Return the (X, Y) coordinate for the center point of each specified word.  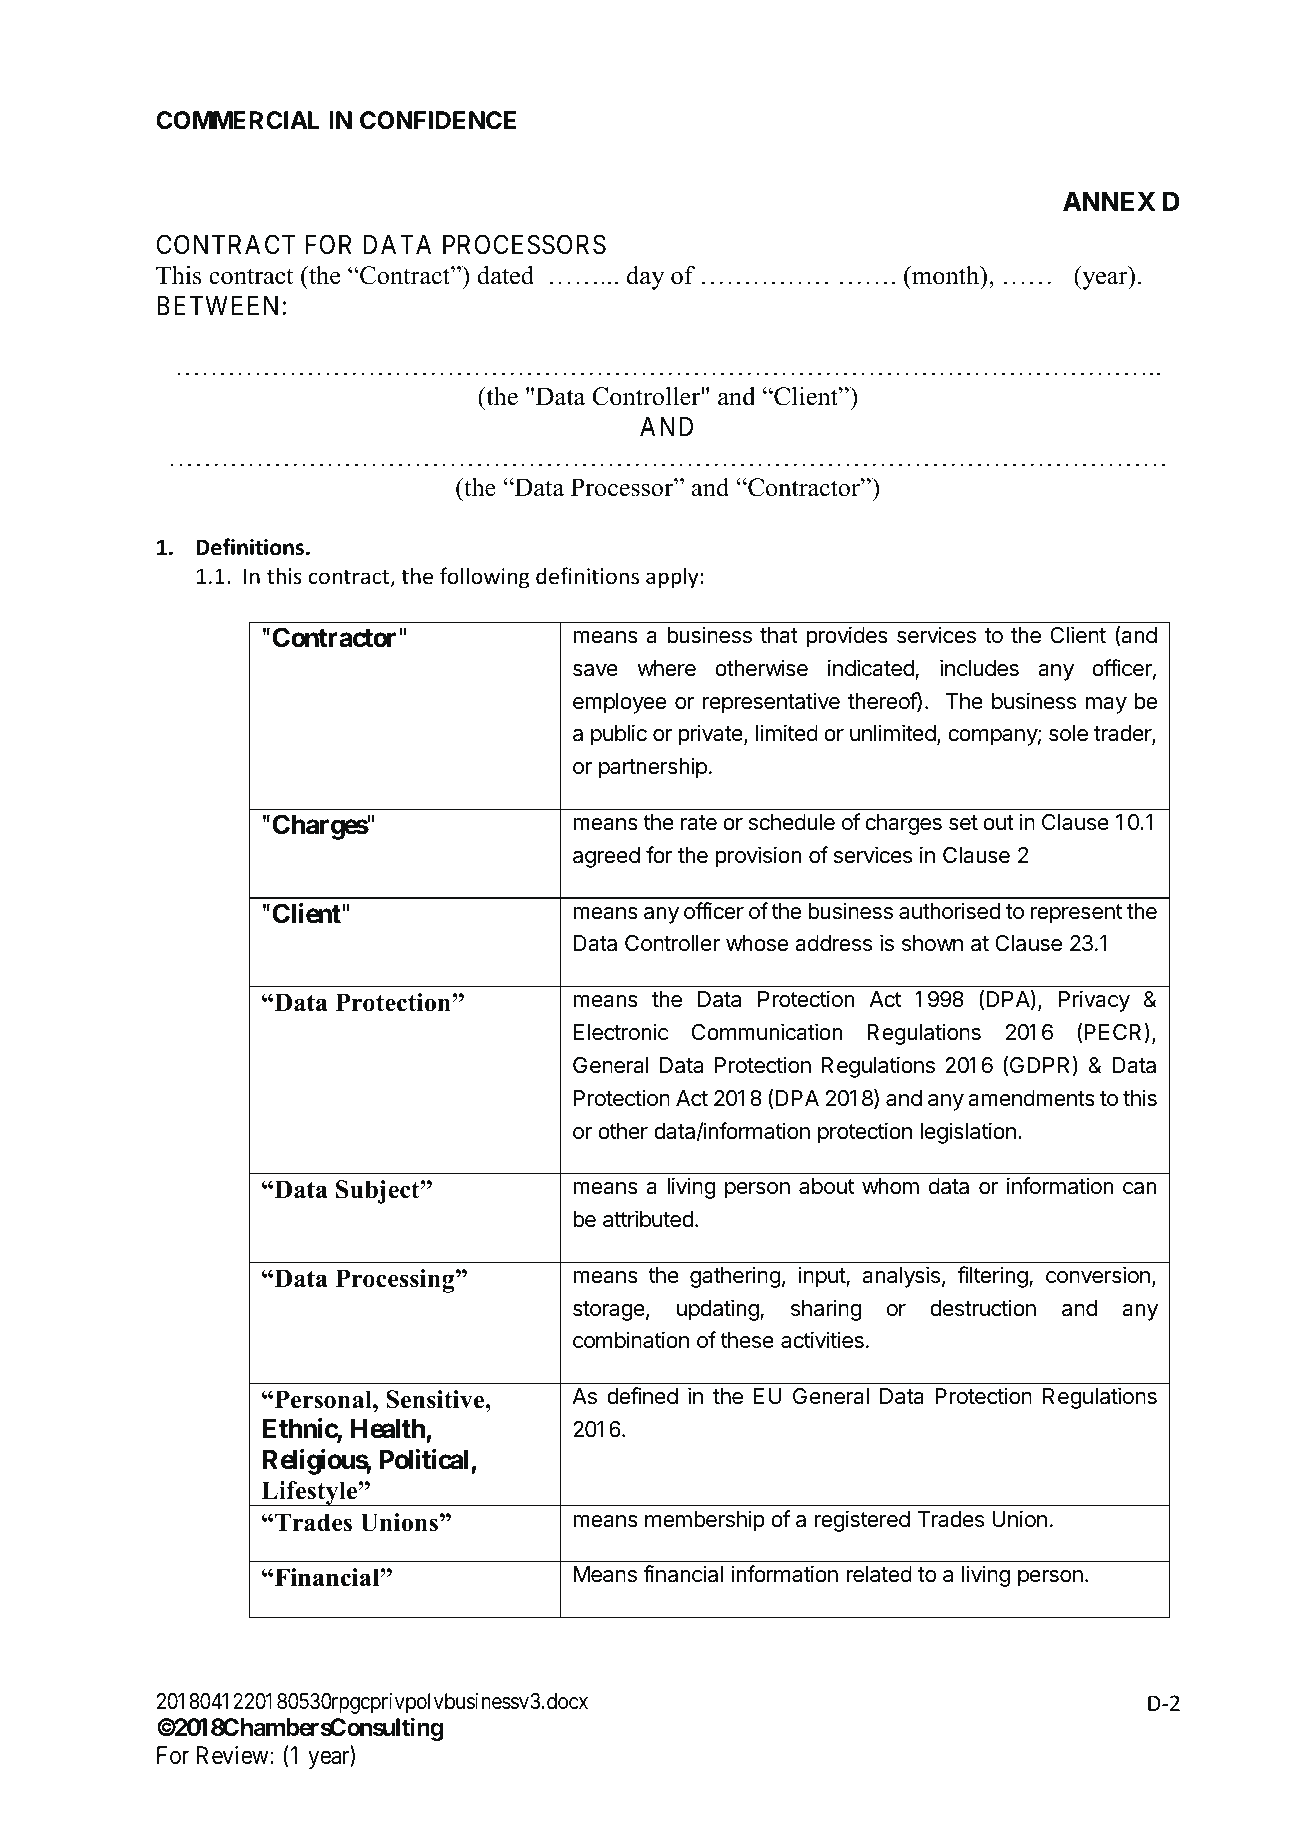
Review (234, 1755)
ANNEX (1109, 201)
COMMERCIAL (238, 120)
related (879, 1574)
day (645, 278)
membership (705, 1521)
